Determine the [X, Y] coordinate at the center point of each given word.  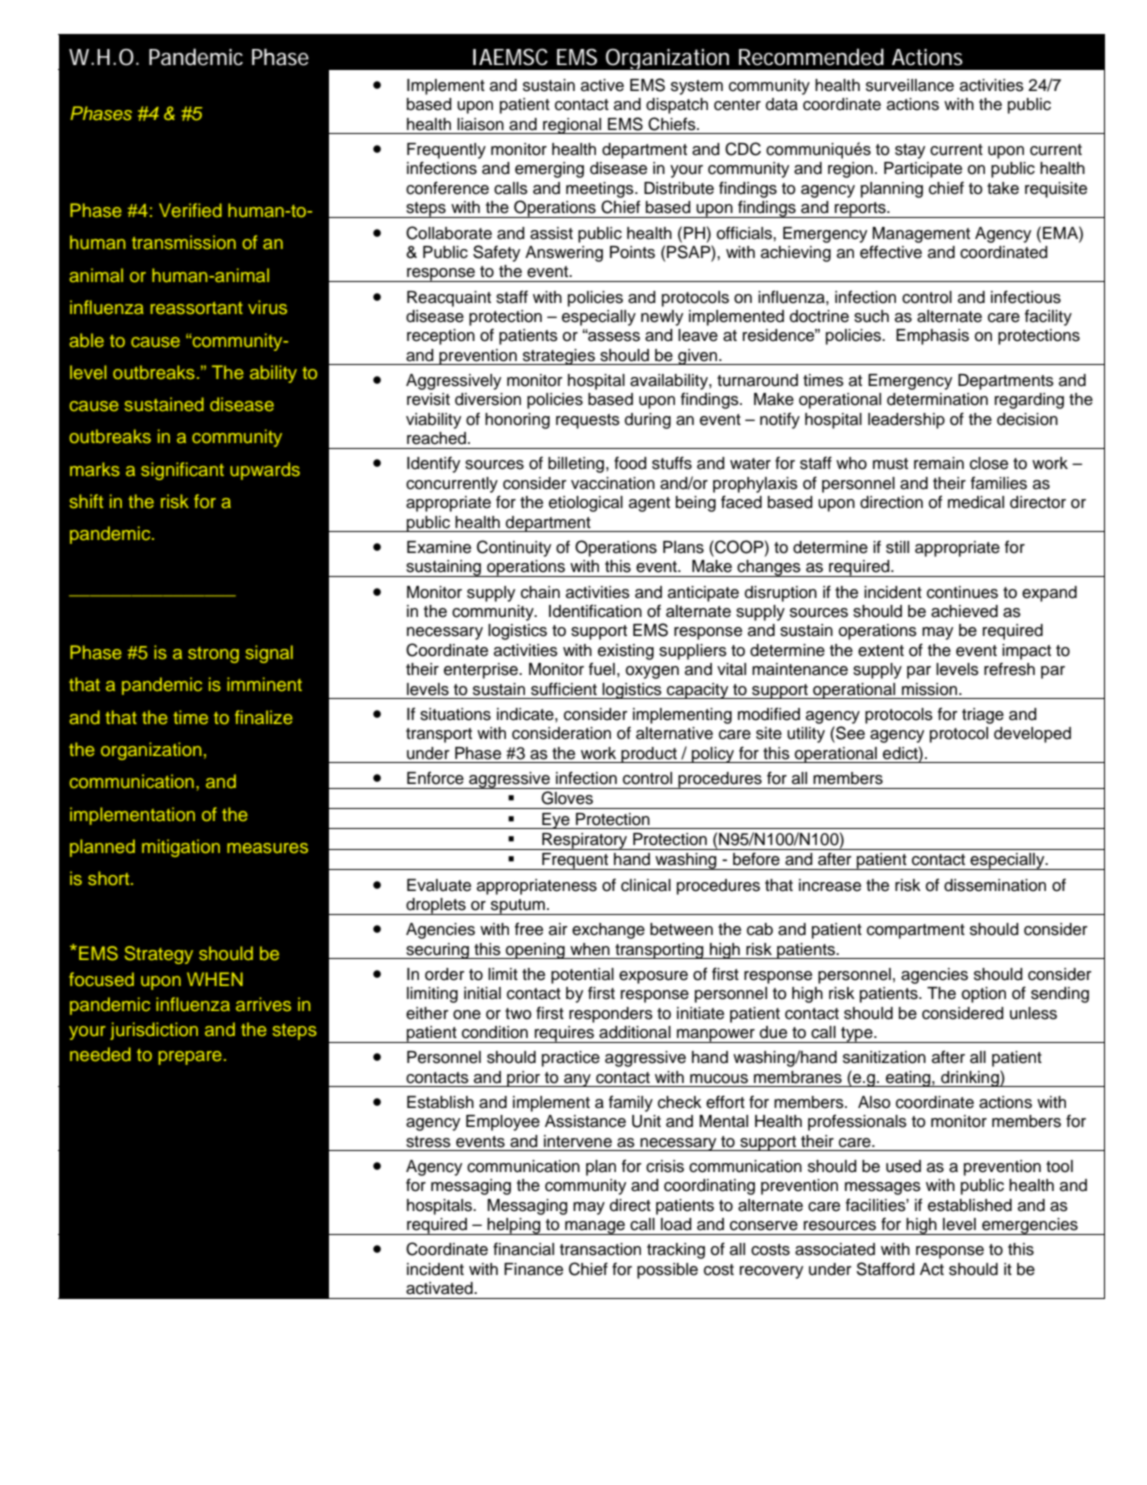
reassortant [196, 308]
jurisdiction [154, 1031]
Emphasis [932, 337]
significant [182, 471]
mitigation [181, 848]
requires [564, 1034]
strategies [559, 357]
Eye [556, 821]
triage [983, 716]
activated [440, 1288]
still [897, 547]
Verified [190, 210]
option [984, 995]
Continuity [514, 548]
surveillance [910, 85]
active [602, 85]
